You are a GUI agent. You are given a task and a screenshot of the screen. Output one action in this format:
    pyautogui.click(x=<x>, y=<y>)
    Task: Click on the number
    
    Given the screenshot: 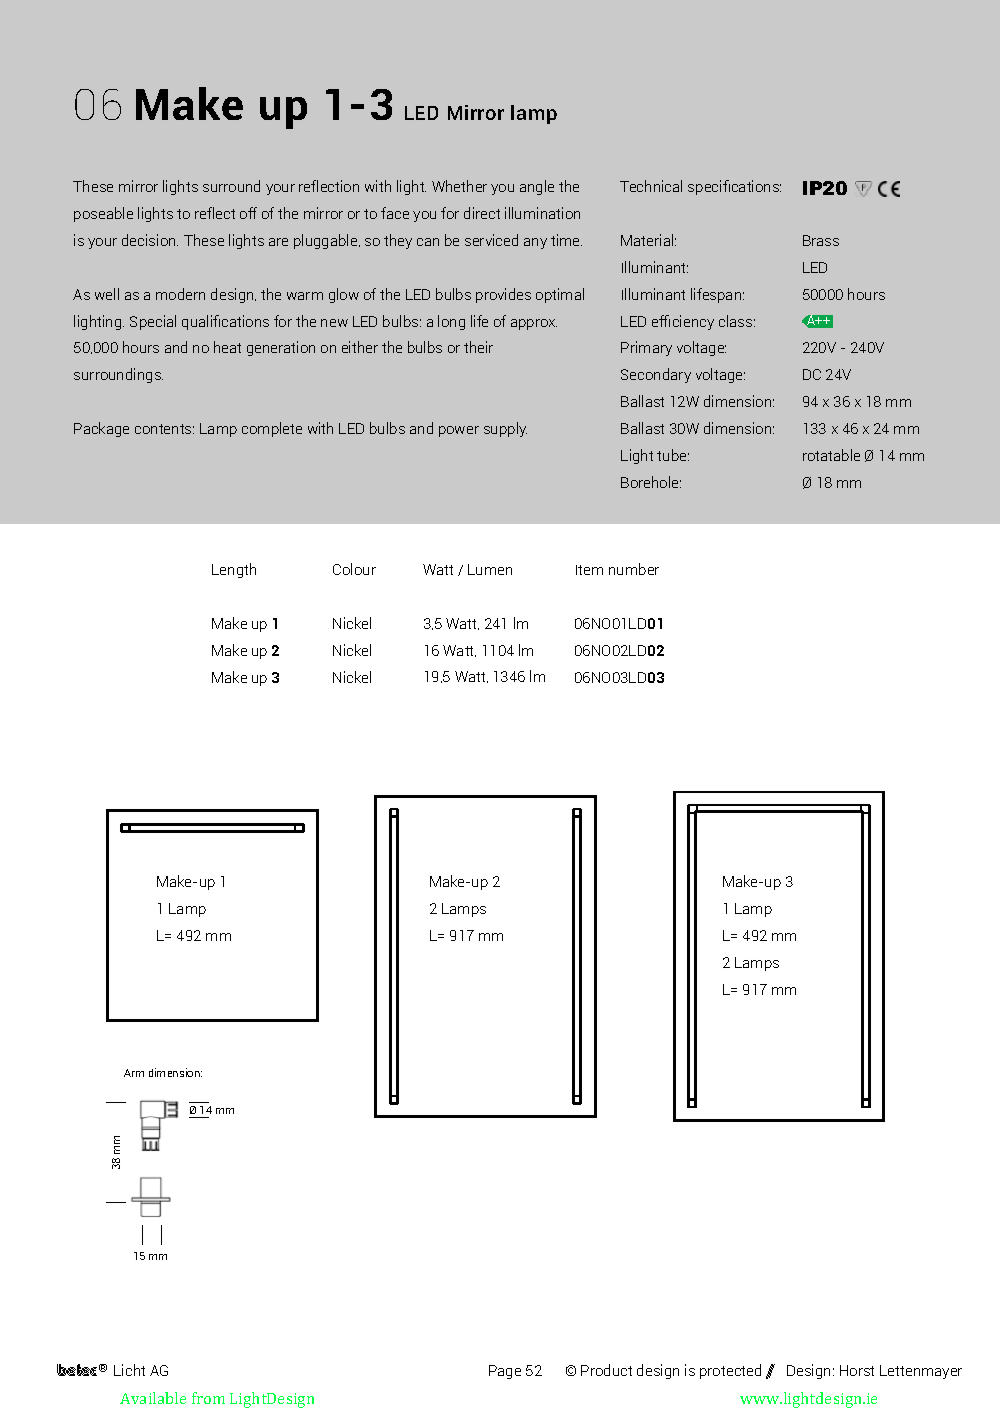 What is the action you would take?
    pyautogui.click(x=634, y=569)
